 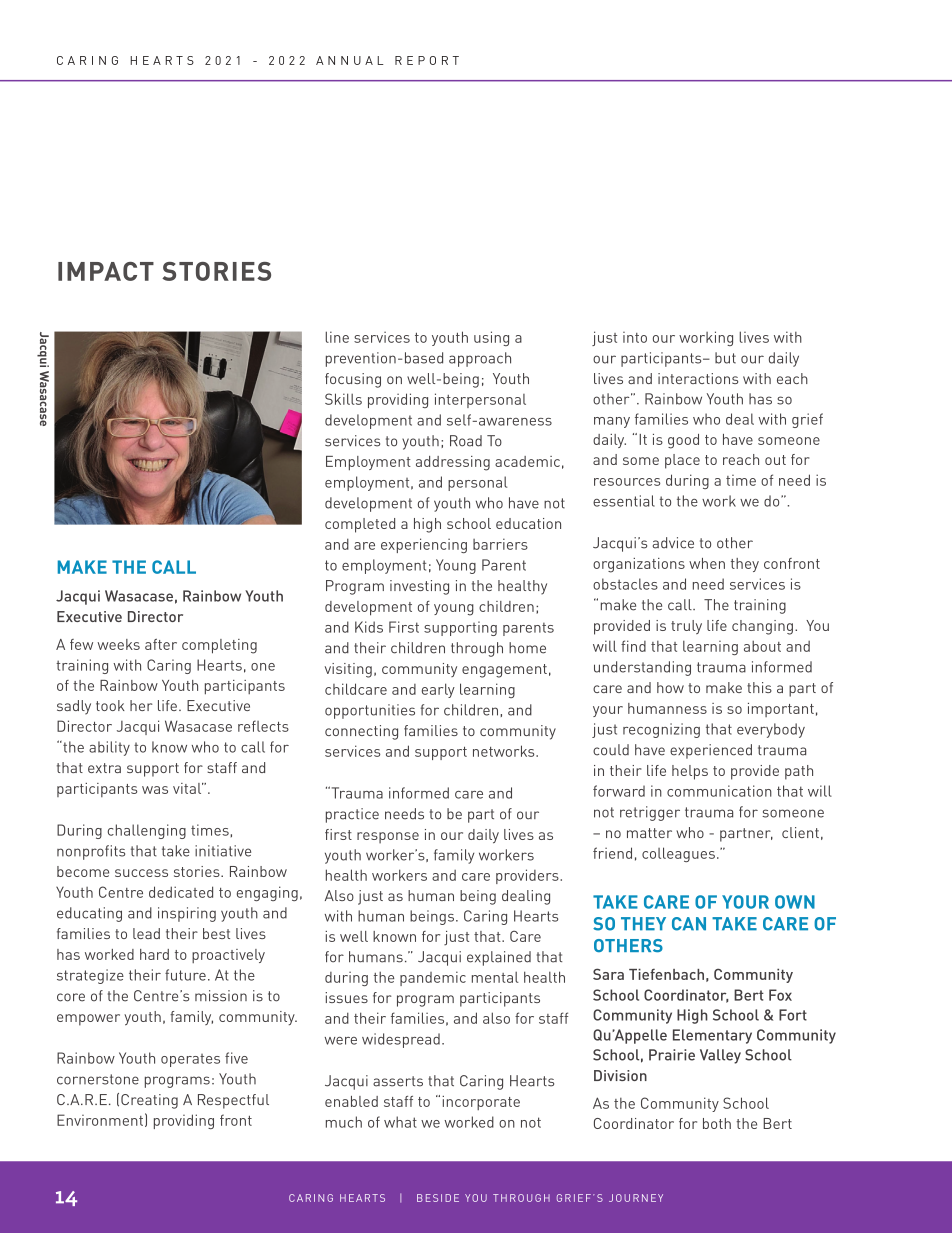 I want to click on after, so click(x=161, y=644).
